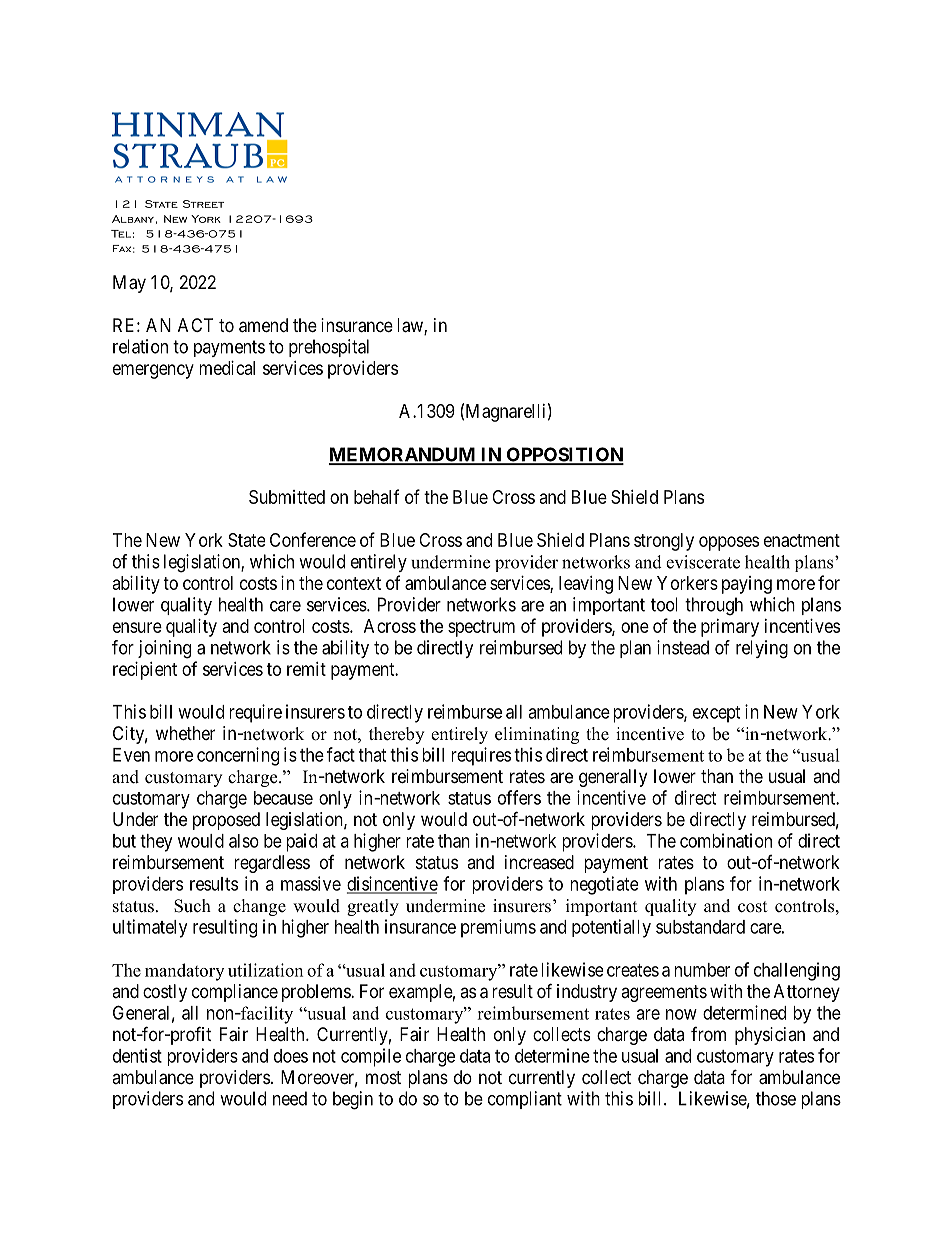 The image size is (952, 1233). What do you see at coordinates (411, 326) in the page?
I see `law` at bounding box center [411, 326].
